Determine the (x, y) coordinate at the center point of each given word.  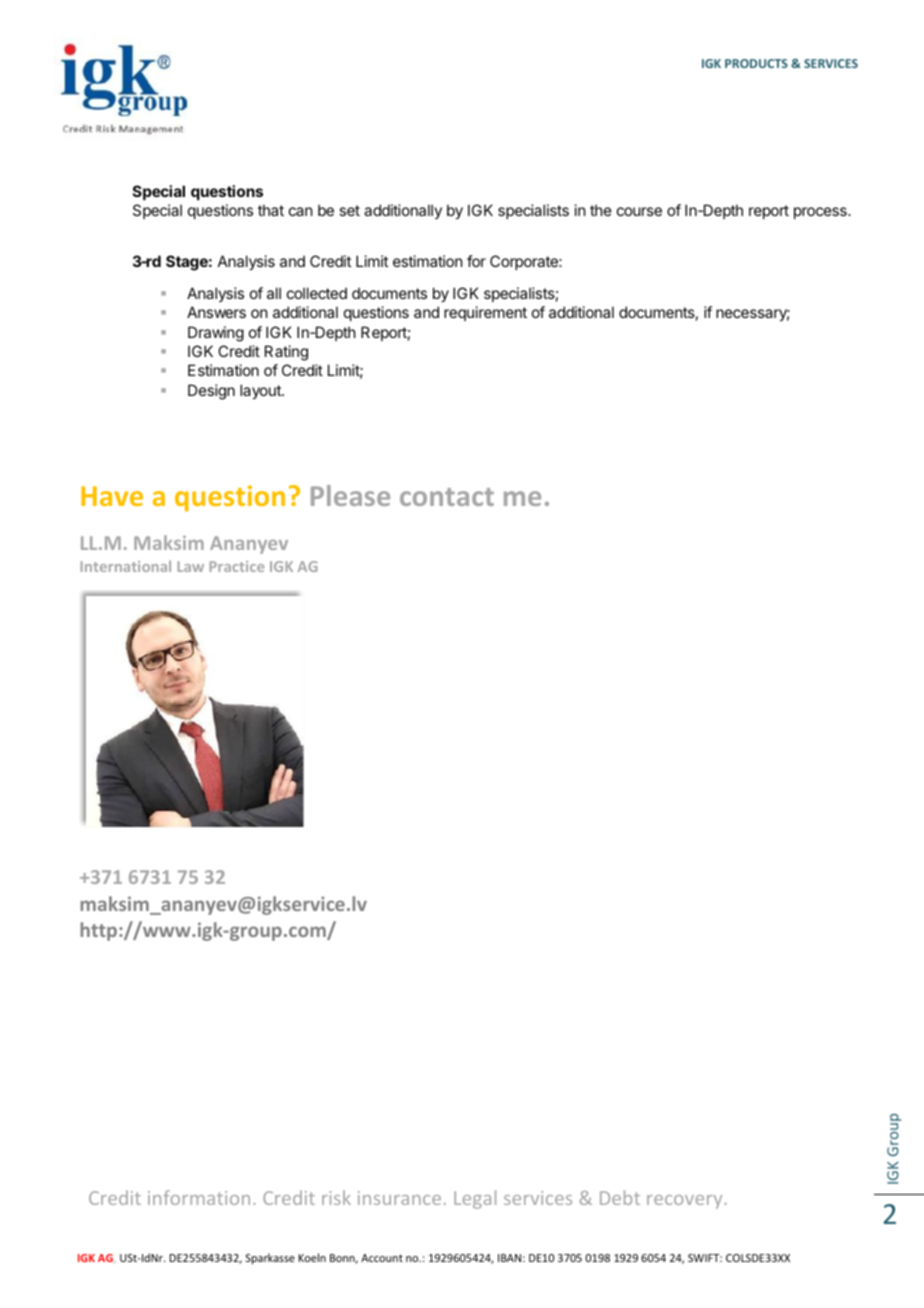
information (199, 1197)
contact (447, 497)
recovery (686, 1202)
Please (350, 495)
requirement (485, 313)
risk (336, 1197)
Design (211, 392)
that (271, 210)
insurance (399, 1198)
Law (190, 566)
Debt (620, 1197)
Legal (475, 1199)
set (349, 210)
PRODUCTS (756, 63)
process (821, 213)
